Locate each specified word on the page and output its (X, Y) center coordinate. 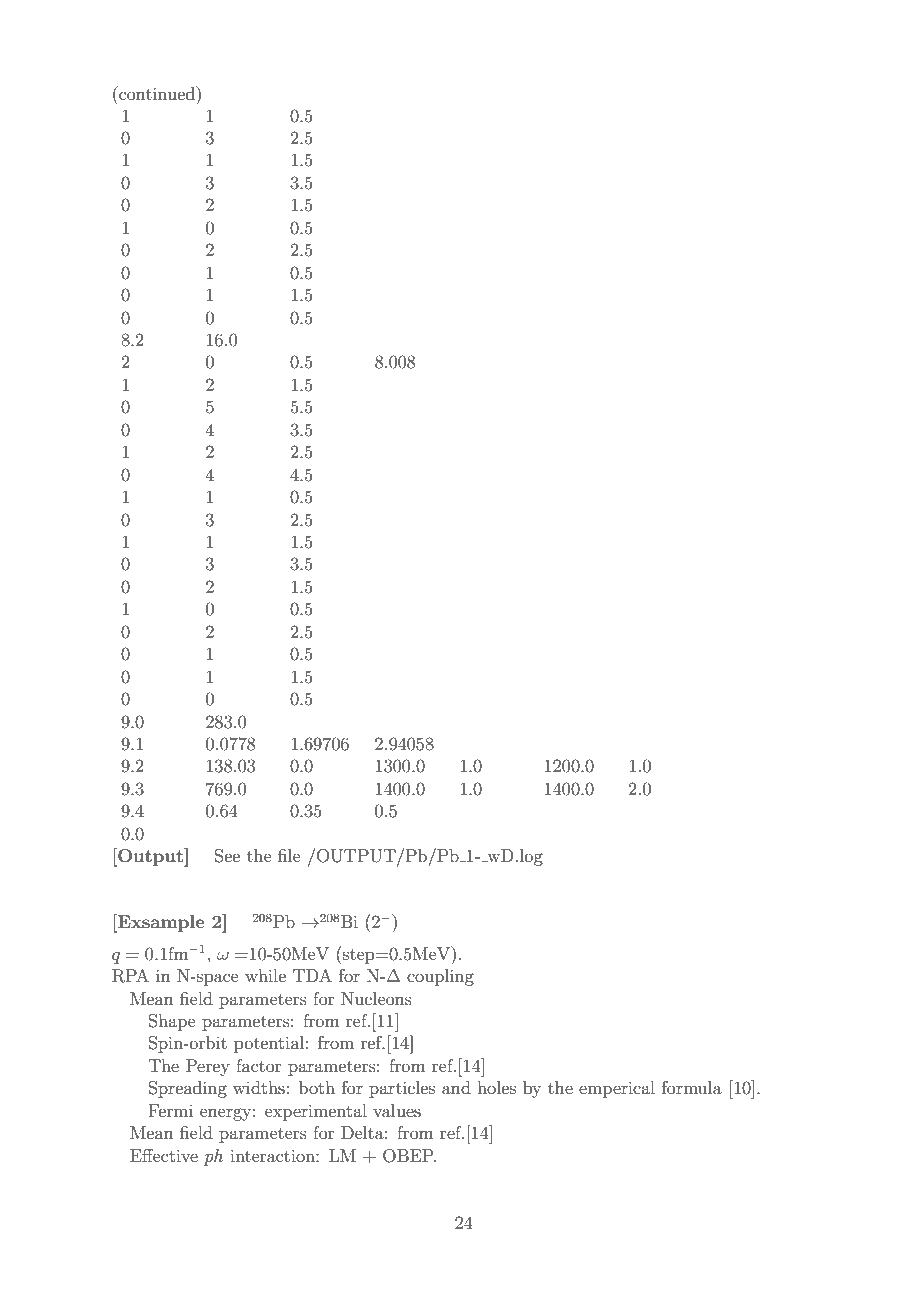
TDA (312, 975)
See (227, 856)
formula (692, 1087)
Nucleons (376, 998)
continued (157, 93)
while (265, 975)
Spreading (188, 1089)
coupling (440, 977)
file (289, 855)
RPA (130, 976)
